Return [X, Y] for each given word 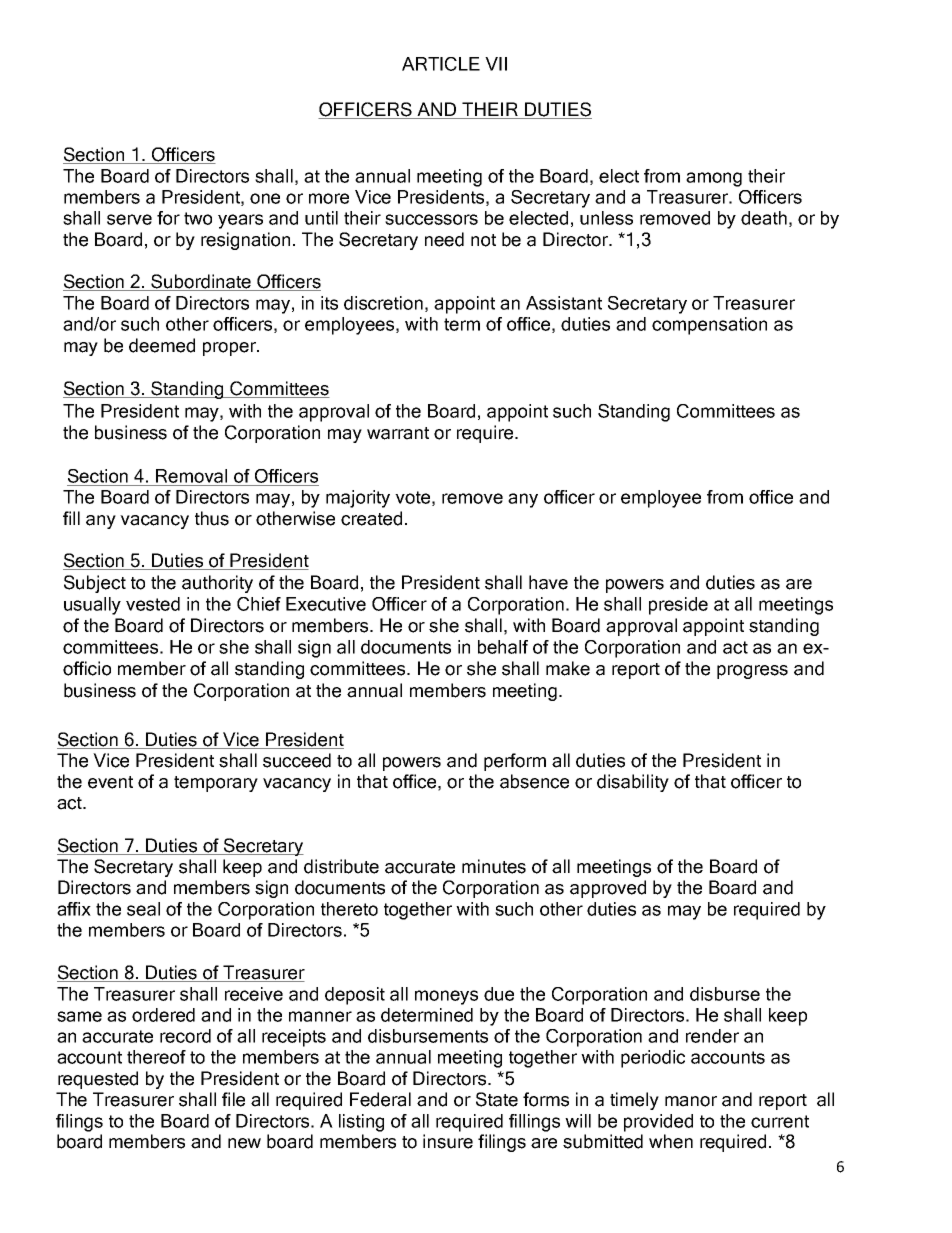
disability [633, 783]
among [714, 179]
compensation [709, 326]
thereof [156, 1057]
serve [129, 219]
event [110, 782]
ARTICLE [441, 64]
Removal [191, 476]
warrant [398, 433]
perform [515, 762]
